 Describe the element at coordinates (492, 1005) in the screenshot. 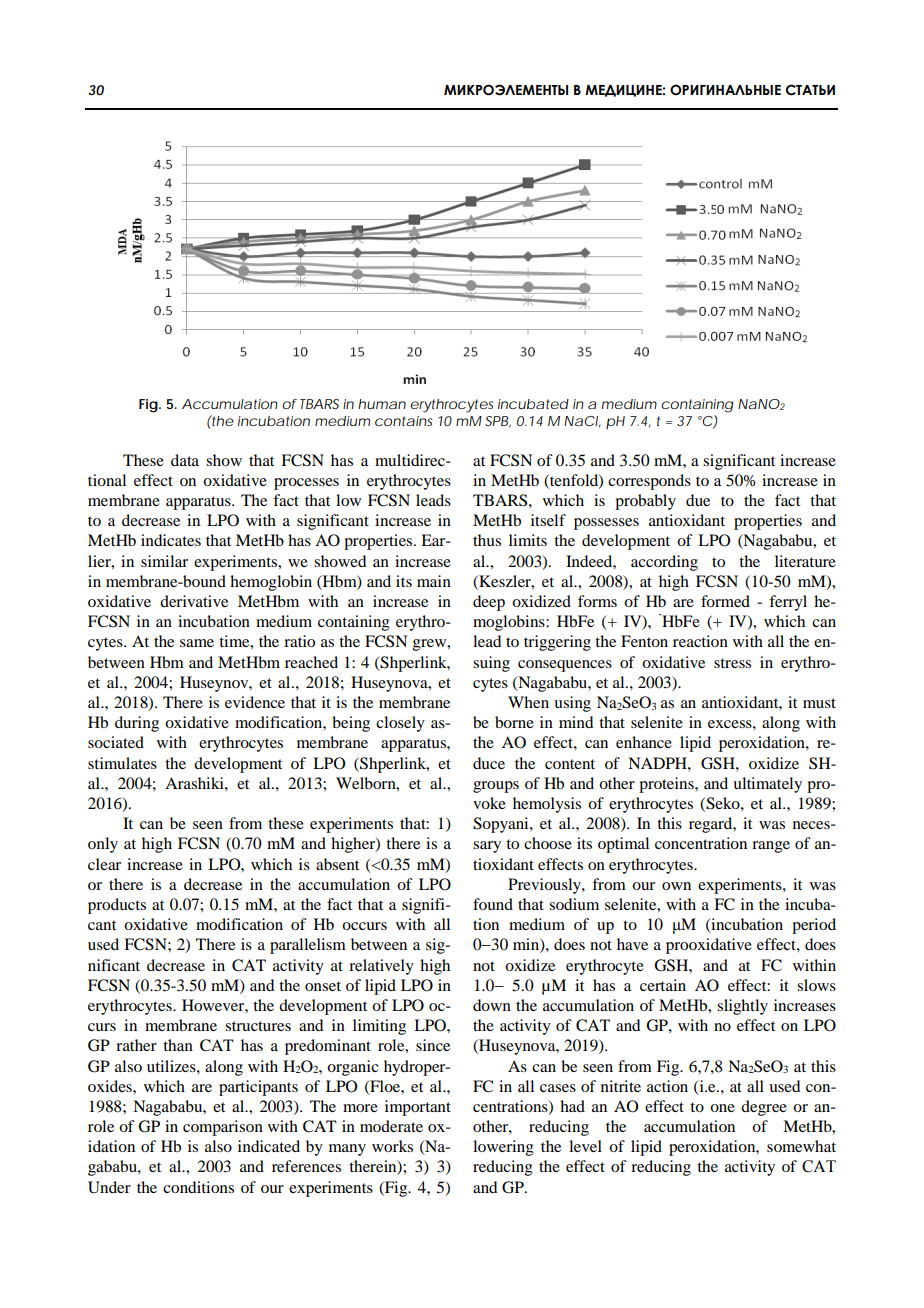

I see `down` at that location.
